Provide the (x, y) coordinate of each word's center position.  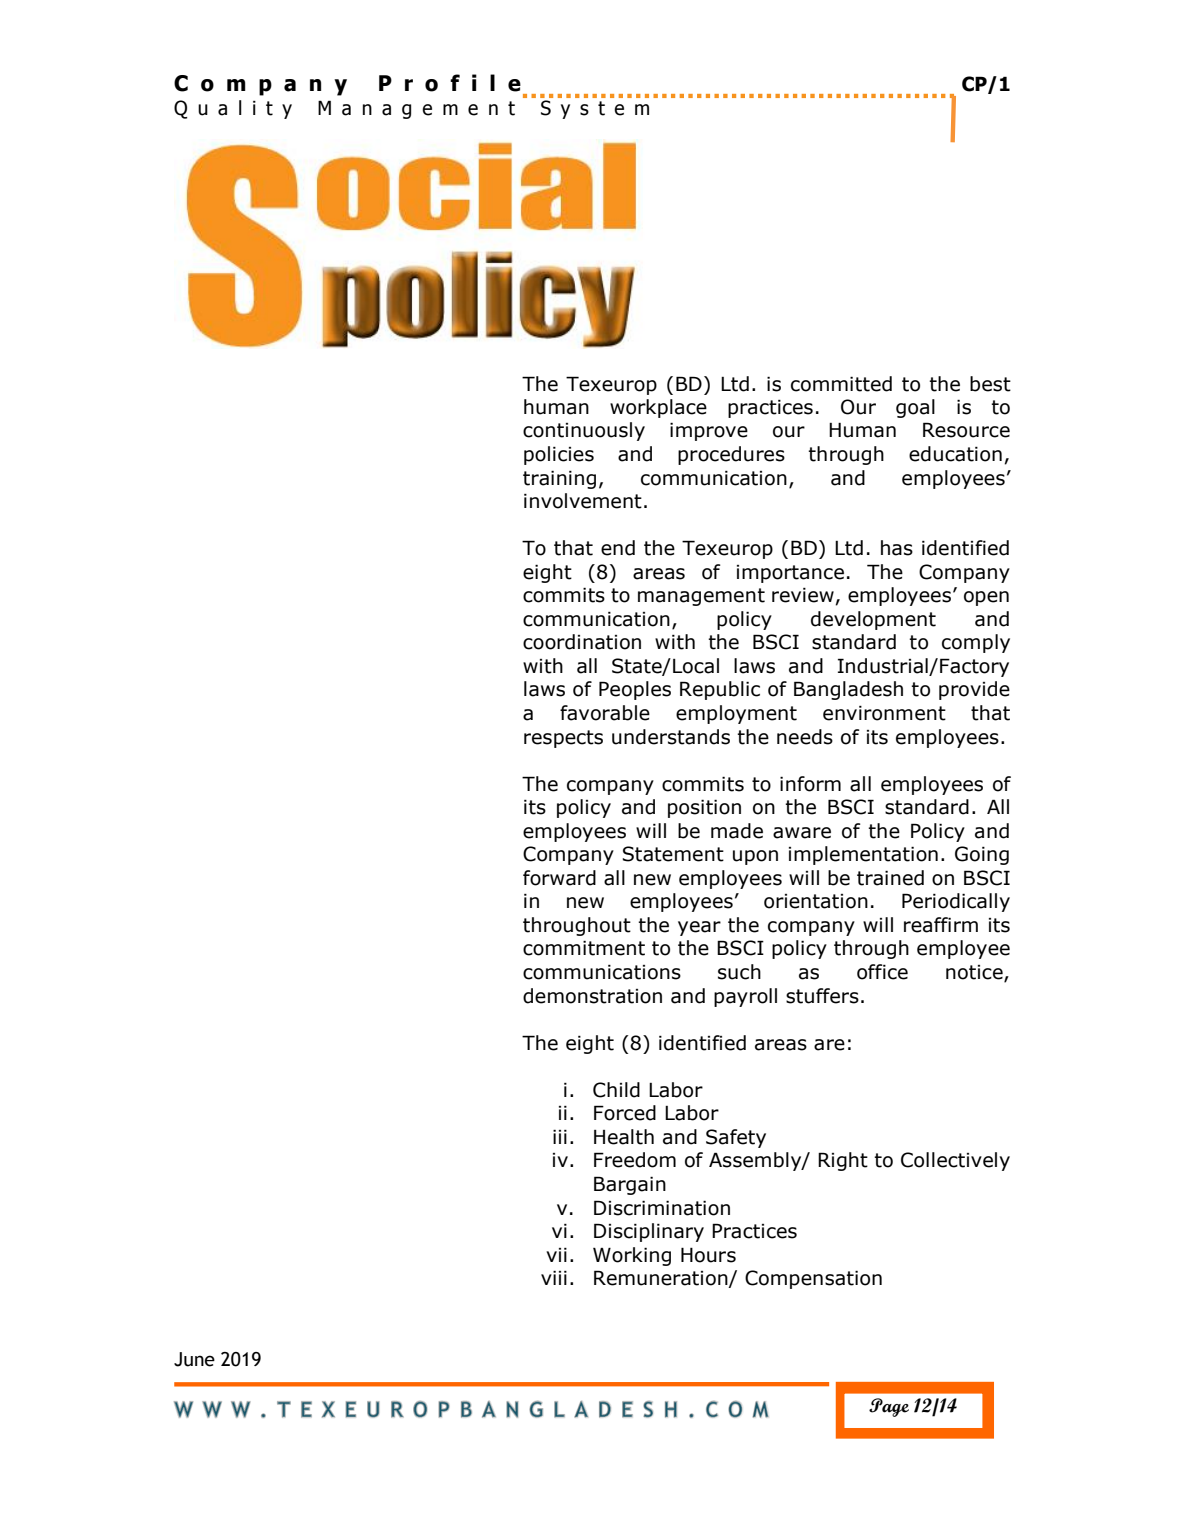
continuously (584, 431)
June (194, 1359)
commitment (584, 948)
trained (890, 878)
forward (559, 878)
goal (915, 408)
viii (554, 1277)
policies (559, 455)
